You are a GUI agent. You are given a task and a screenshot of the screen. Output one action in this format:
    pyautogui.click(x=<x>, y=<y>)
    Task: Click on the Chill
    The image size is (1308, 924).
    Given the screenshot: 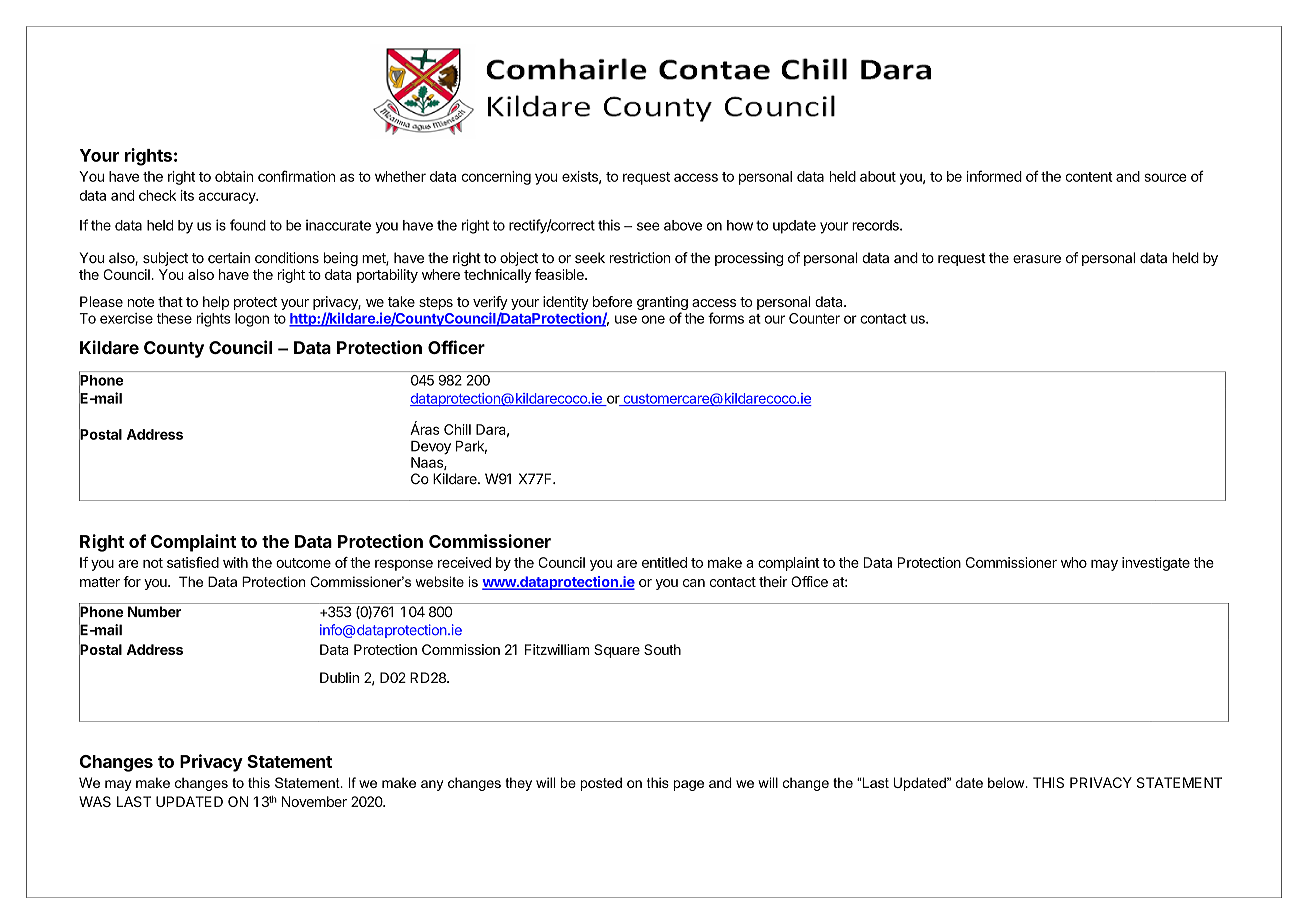 What is the action you would take?
    pyautogui.click(x=457, y=429)
